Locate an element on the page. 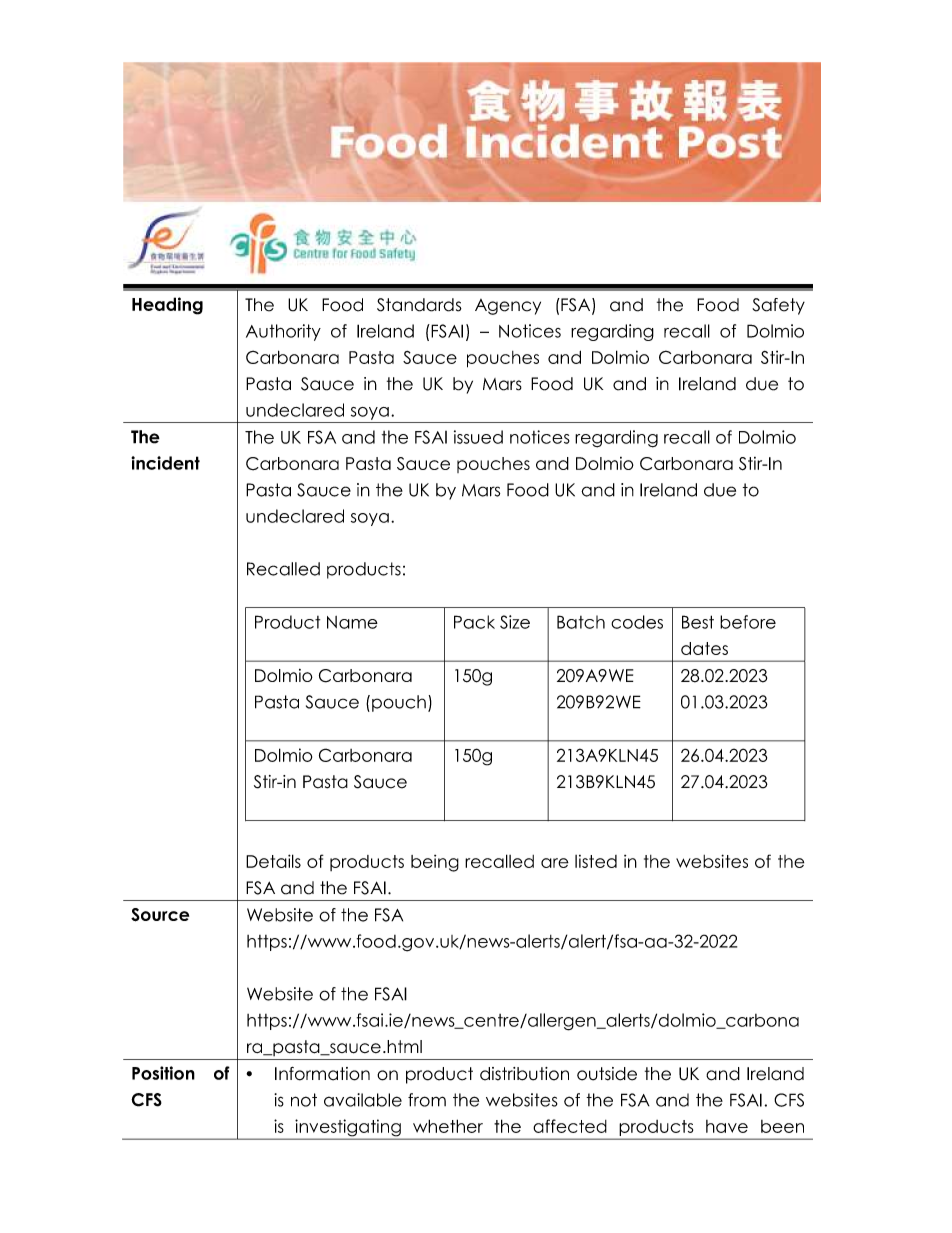 The width and height of the image is (952, 1233). Name is located at coordinates (352, 622).
